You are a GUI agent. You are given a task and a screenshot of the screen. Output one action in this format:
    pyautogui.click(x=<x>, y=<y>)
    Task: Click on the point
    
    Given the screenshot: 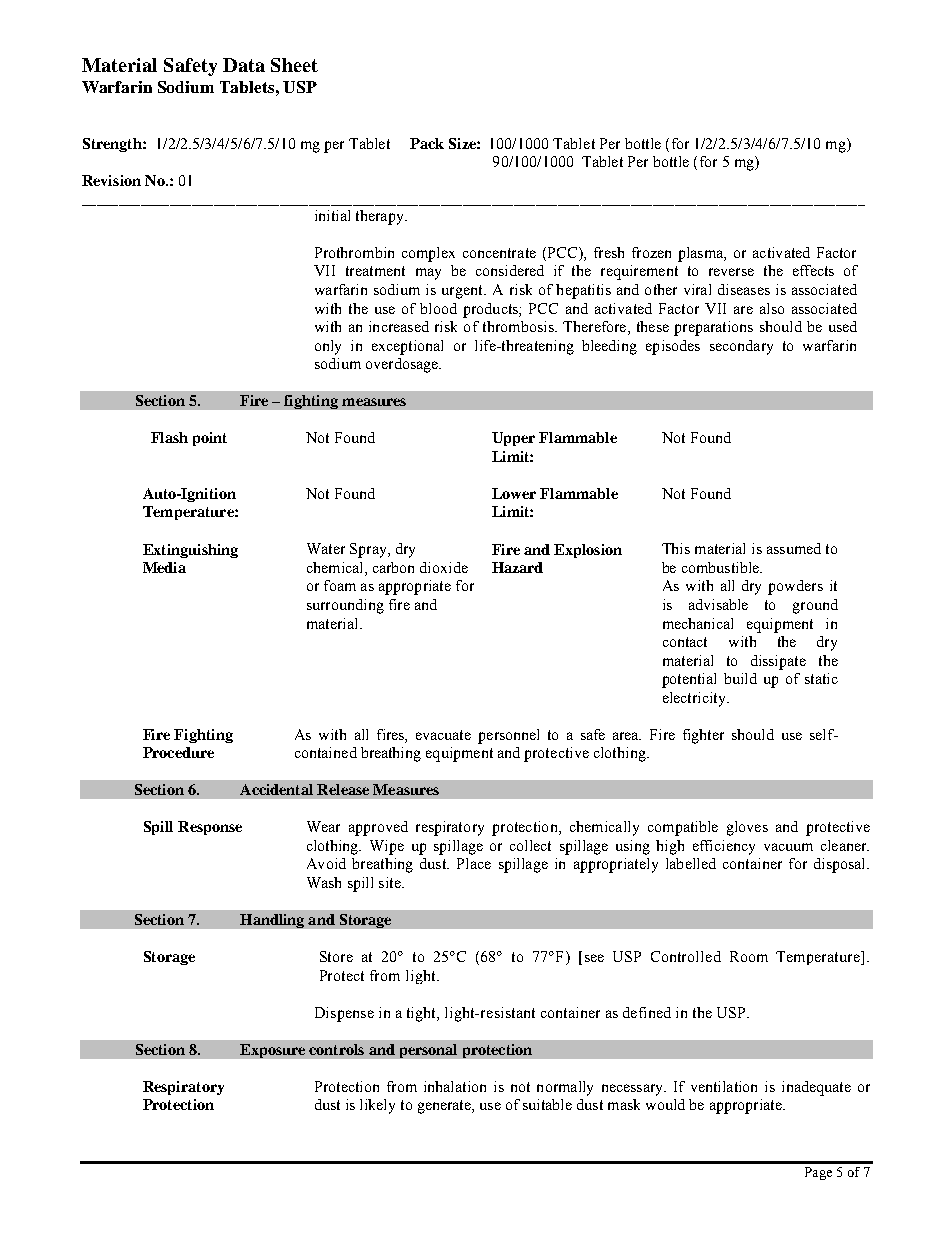 What is the action you would take?
    pyautogui.click(x=210, y=439)
